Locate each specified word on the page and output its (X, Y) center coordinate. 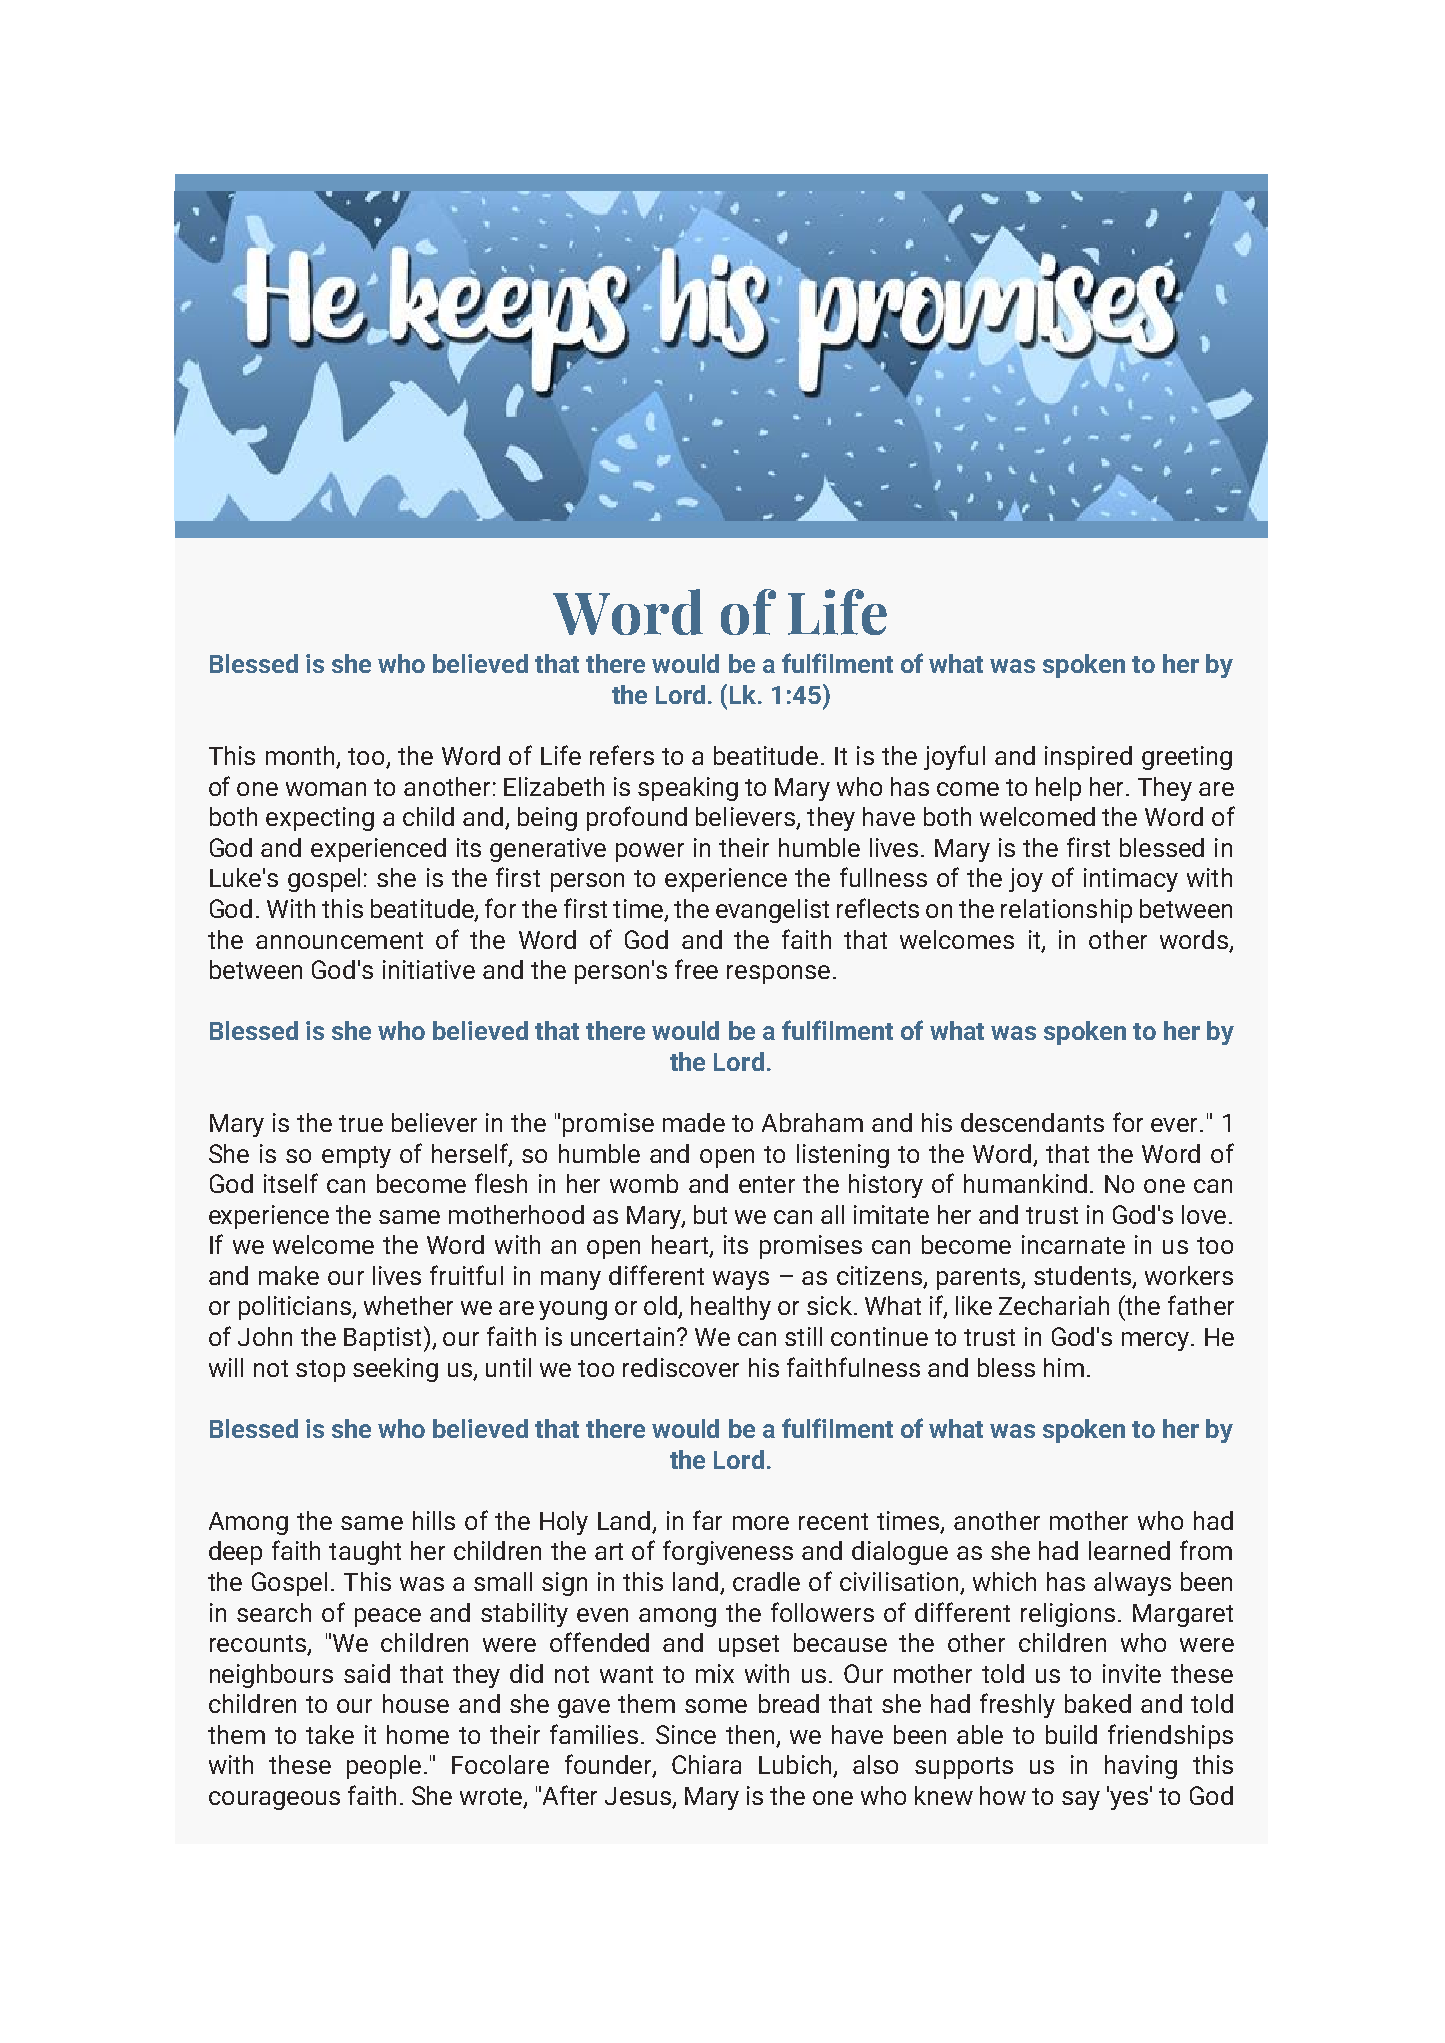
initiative (429, 969)
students (1083, 1277)
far (707, 1520)
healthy (731, 1308)
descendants (1032, 1122)
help (1058, 789)
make (289, 1275)
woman (326, 789)
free (696, 969)
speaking (688, 789)
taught (365, 1553)
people (384, 1767)
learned (1129, 1550)
